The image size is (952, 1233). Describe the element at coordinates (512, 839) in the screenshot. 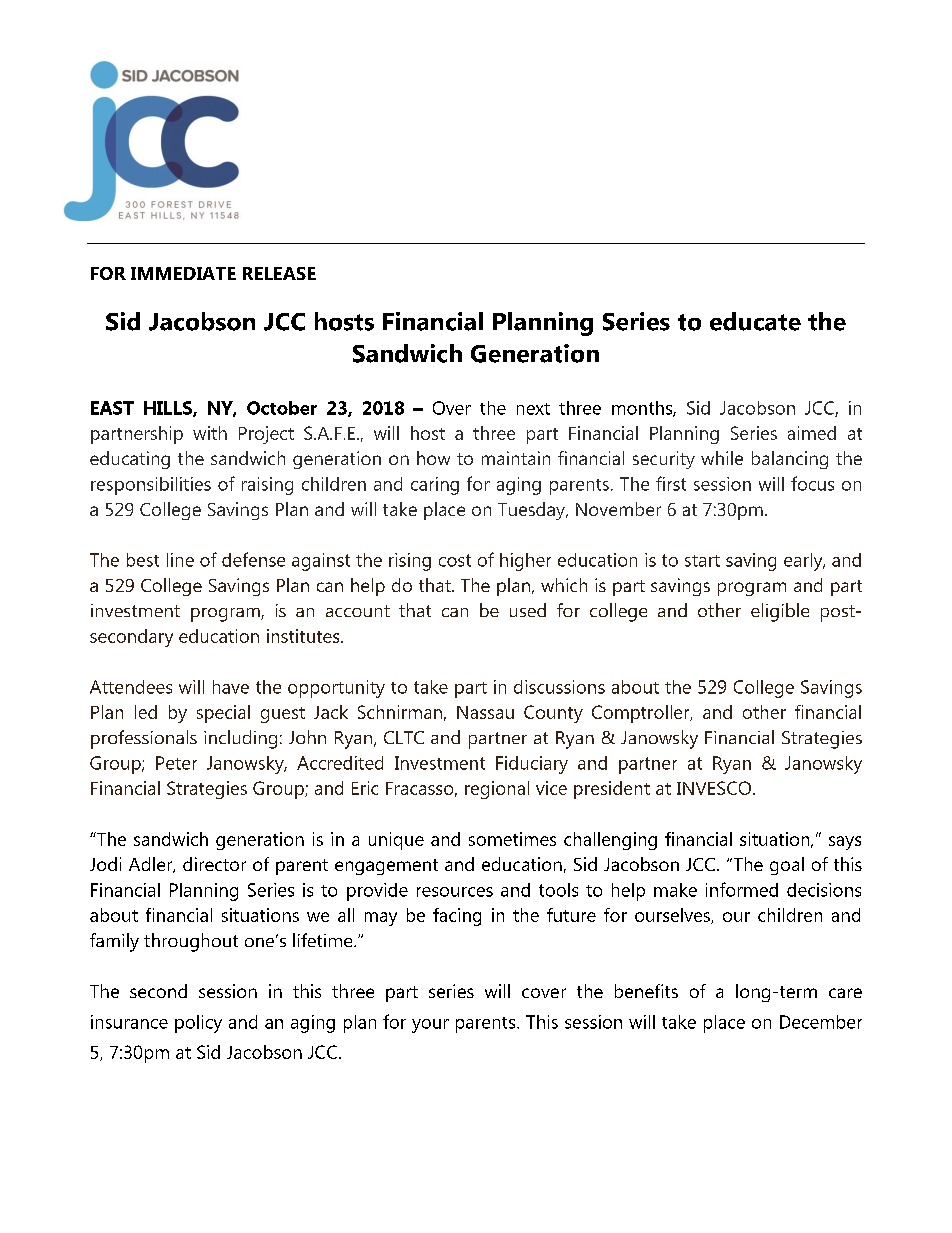

I see `sometimes` at that location.
